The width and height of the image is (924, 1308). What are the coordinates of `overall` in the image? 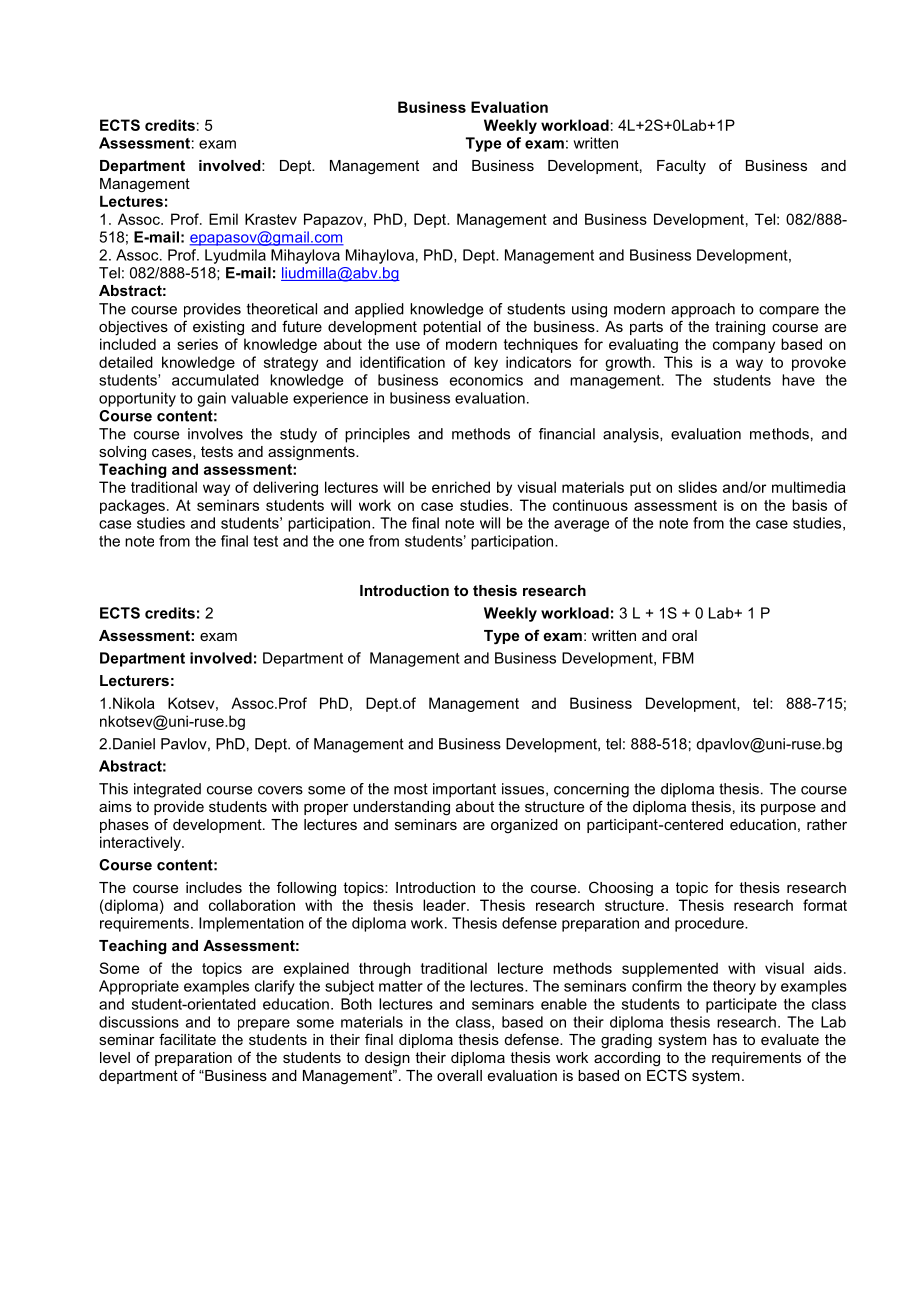 It's located at (459, 1075).
